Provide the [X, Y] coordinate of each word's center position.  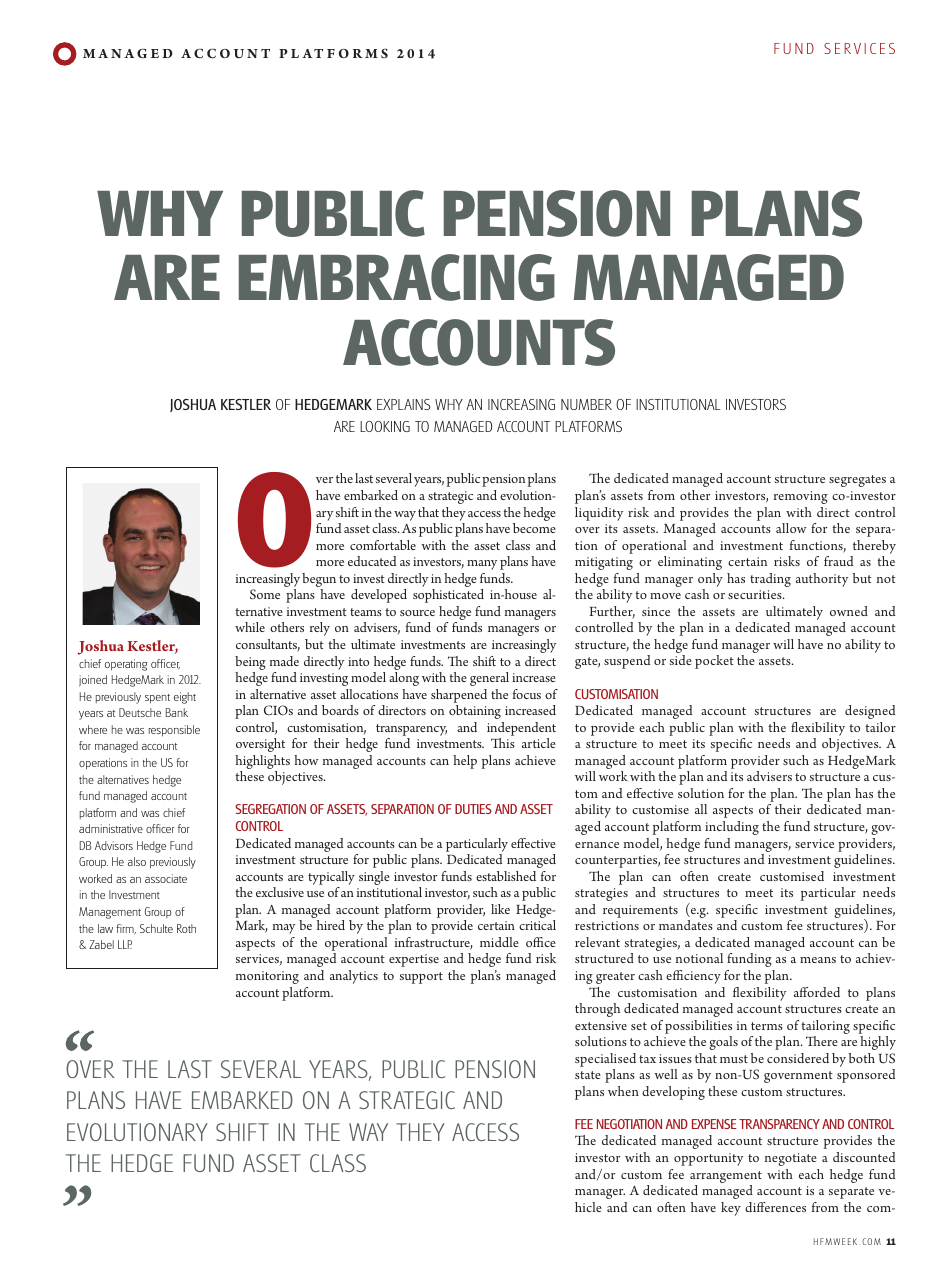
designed [870, 712]
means [818, 960]
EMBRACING [397, 277]
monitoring [267, 977]
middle [499, 942]
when [623, 1091]
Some [265, 594]
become [534, 528]
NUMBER [586, 404]
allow [791, 528]
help [465, 762]
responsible [174, 731]
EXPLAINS [403, 404]
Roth [186, 928]
